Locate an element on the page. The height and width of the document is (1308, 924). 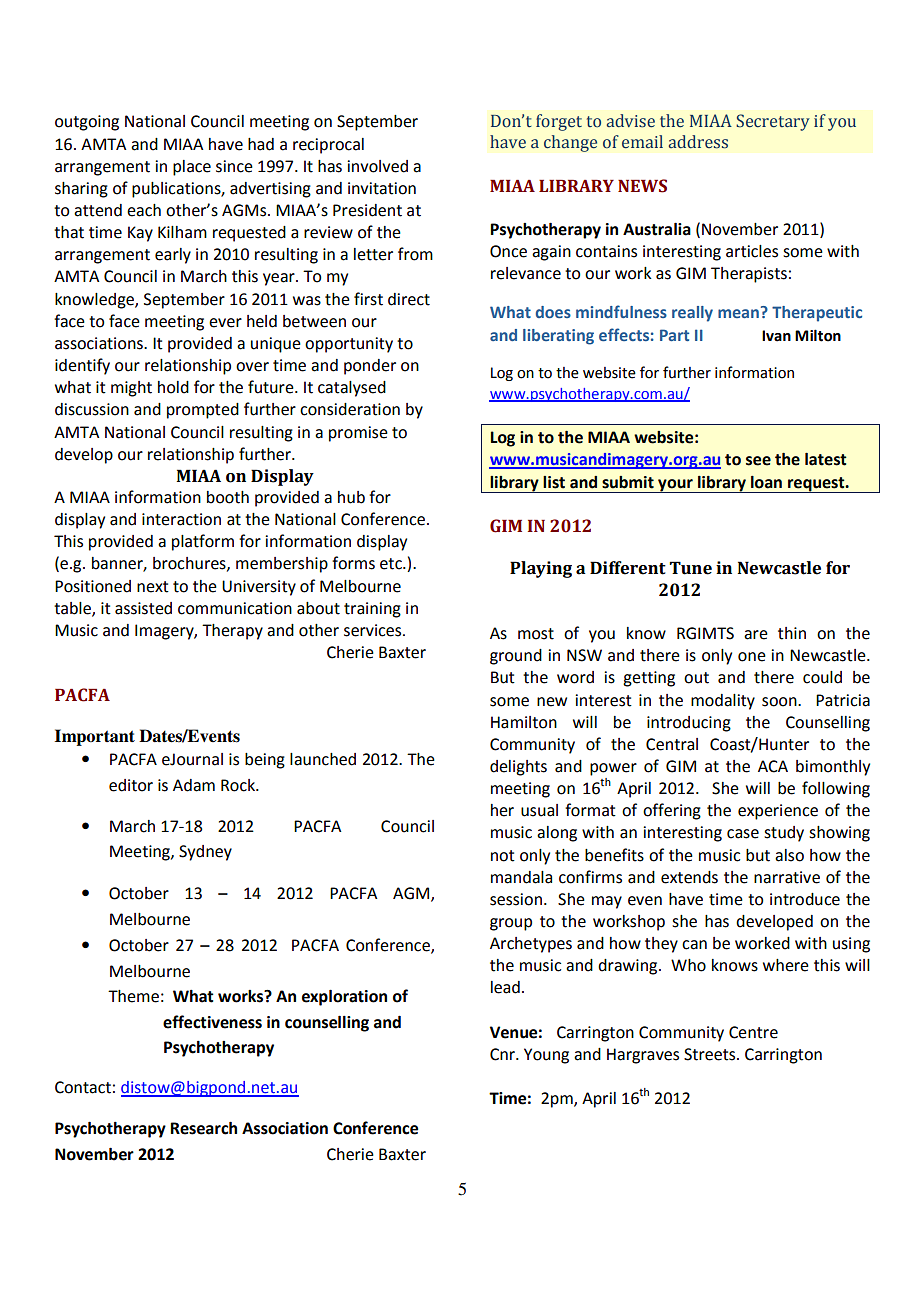
Ivan is located at coordinates (776, 336).
